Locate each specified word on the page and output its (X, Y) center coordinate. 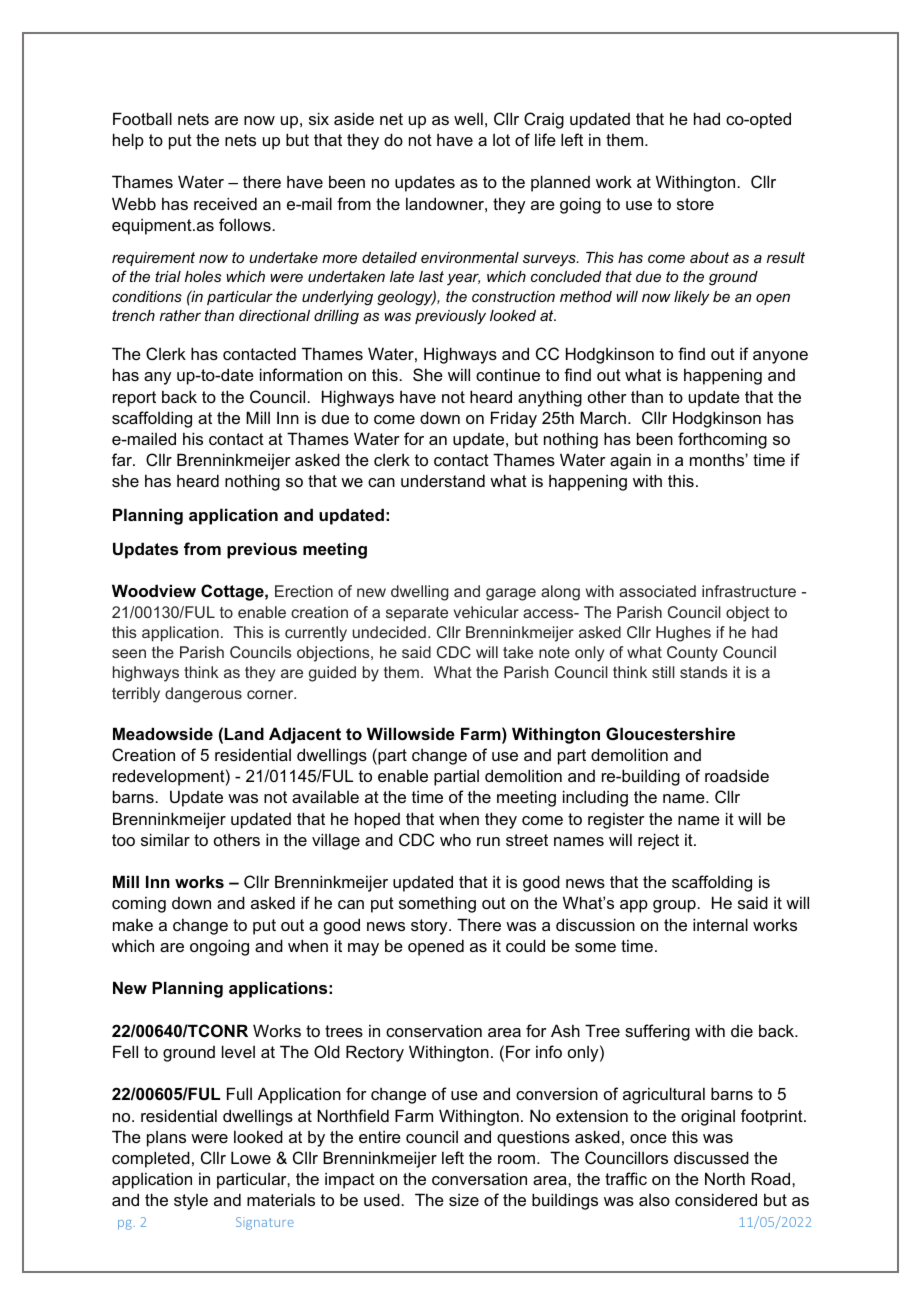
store (695, 204)
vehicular (486, 612)
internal (720, 924)
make (133, 924)
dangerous (203, 695)
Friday (514, 419)
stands (704, 672)
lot (501, 140)
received (225, 203)
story (430, 927)
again (630, 461)
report (134, 399)
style (191, 1202)
